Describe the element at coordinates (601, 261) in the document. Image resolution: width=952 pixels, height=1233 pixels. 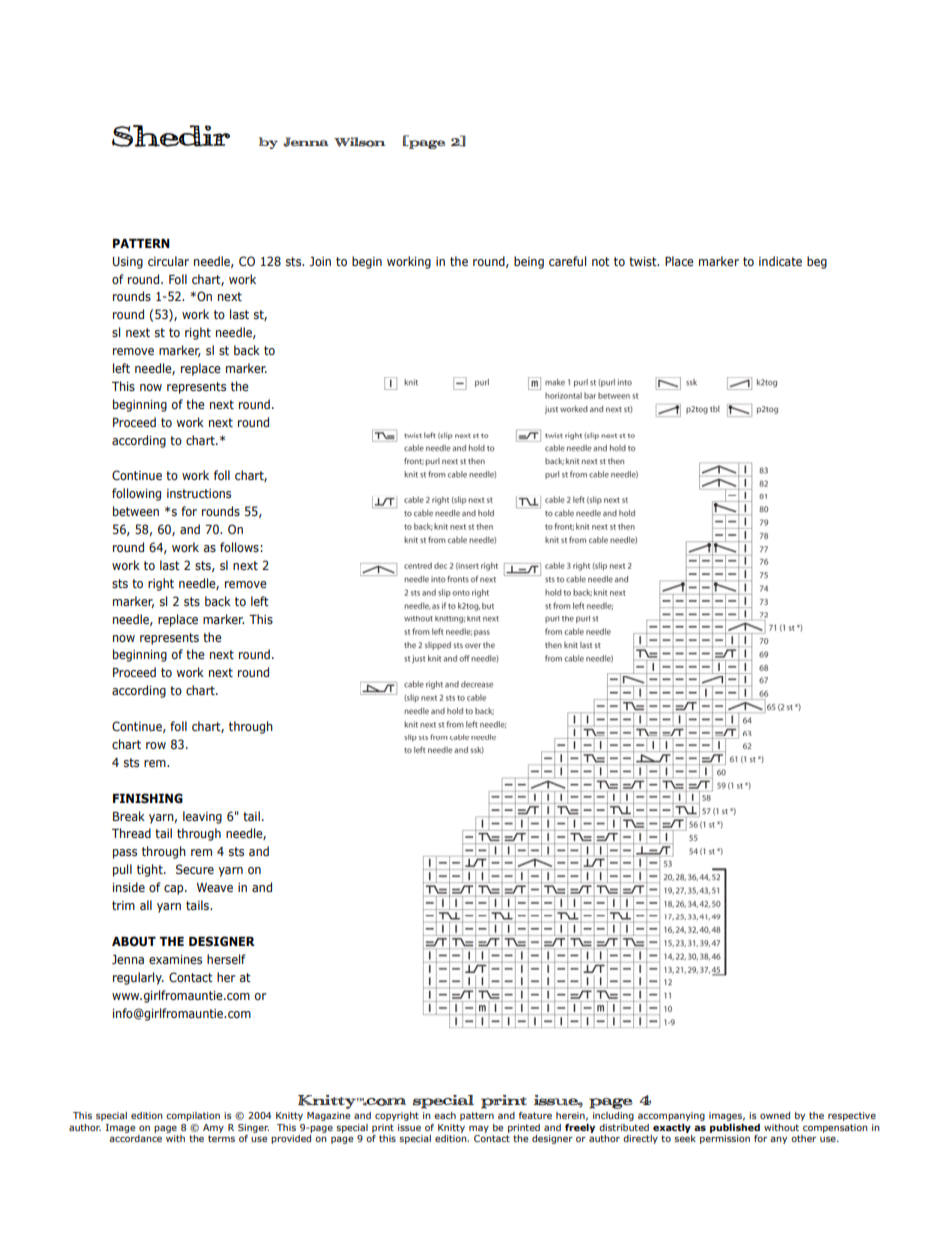
I see `not` at that location.
